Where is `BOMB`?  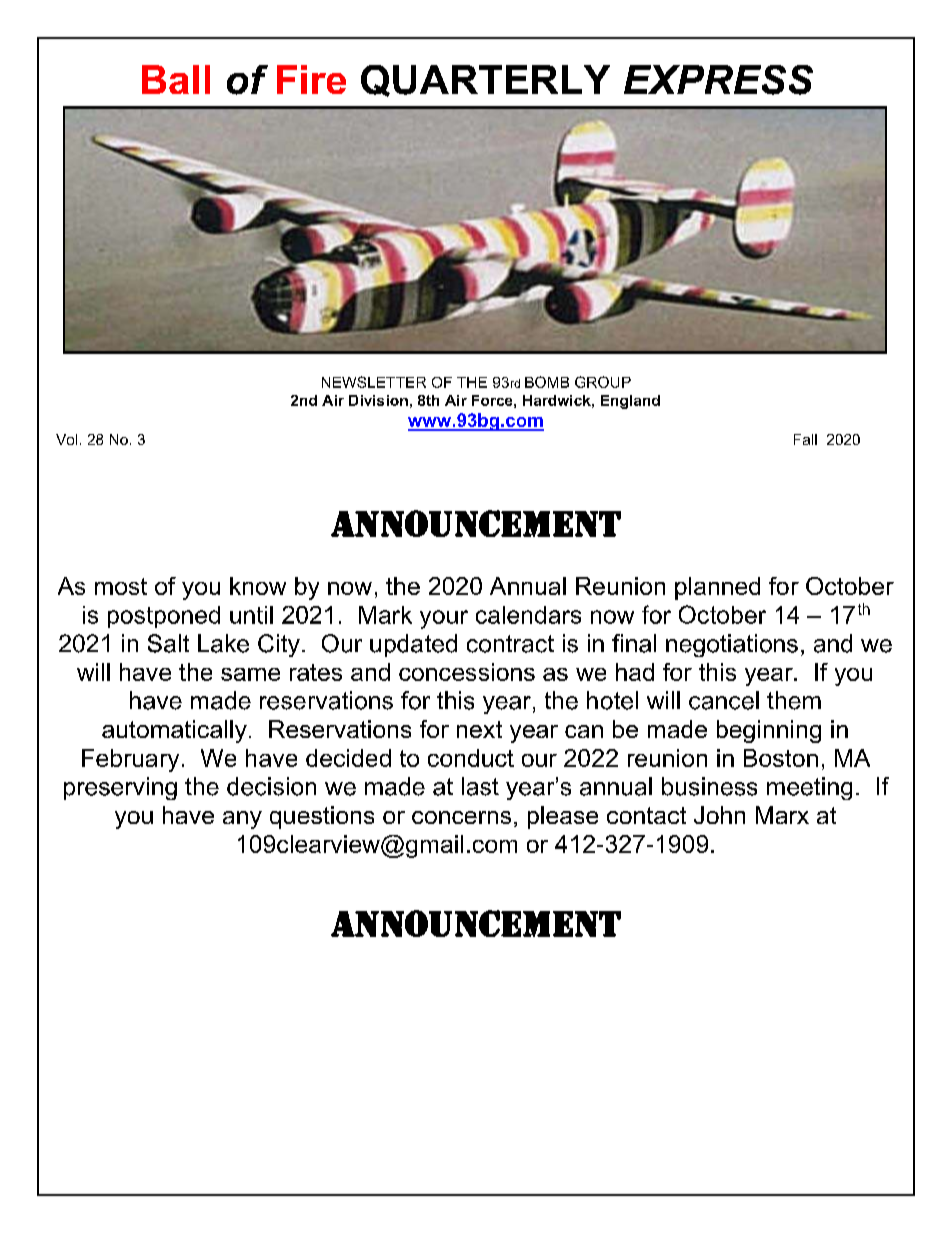
BOMB is located at coordinates (547, 382).
